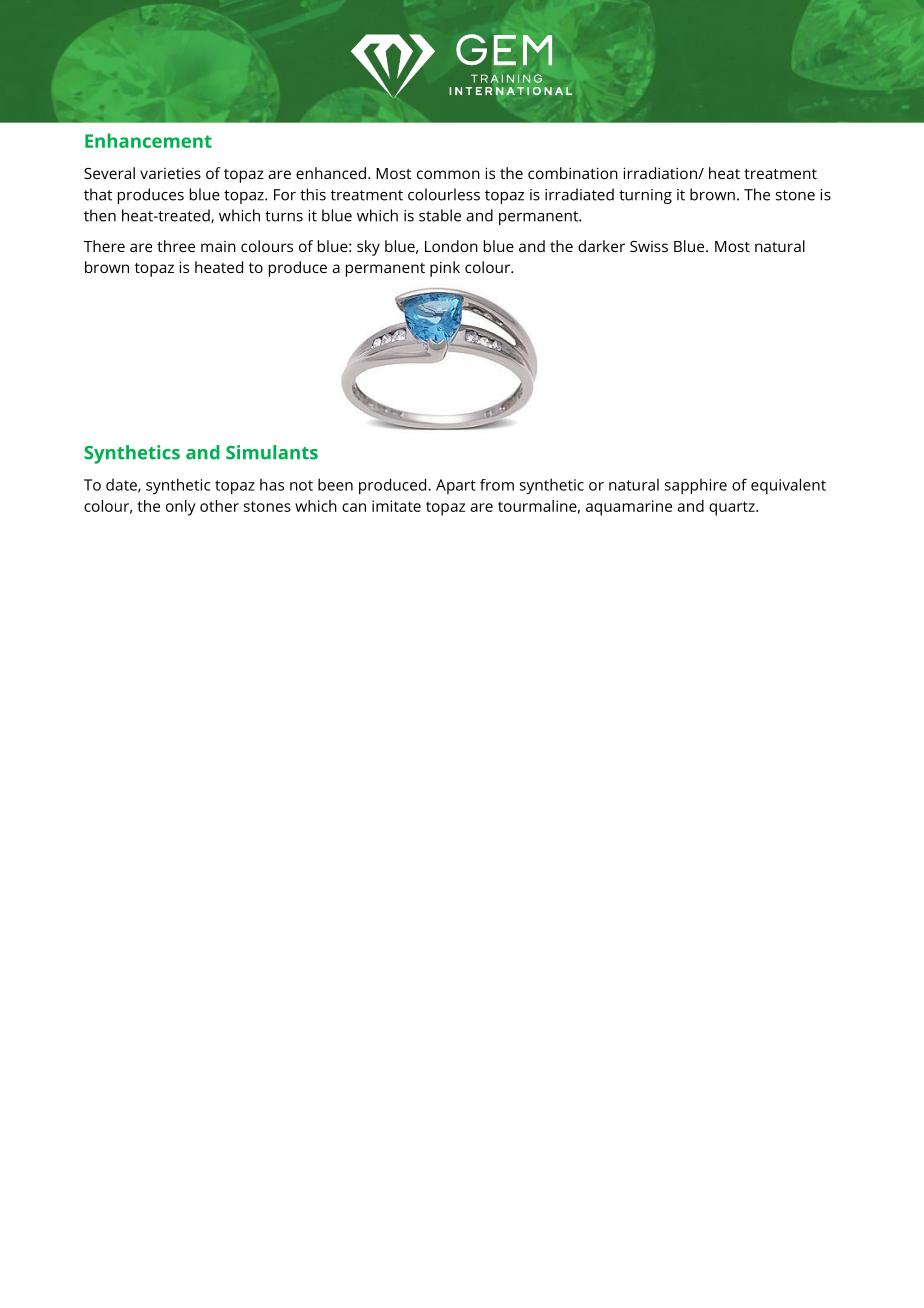 The width and height of the screenshot is (924, 1308). I want to click on aquamarine, so click(629, 508).
